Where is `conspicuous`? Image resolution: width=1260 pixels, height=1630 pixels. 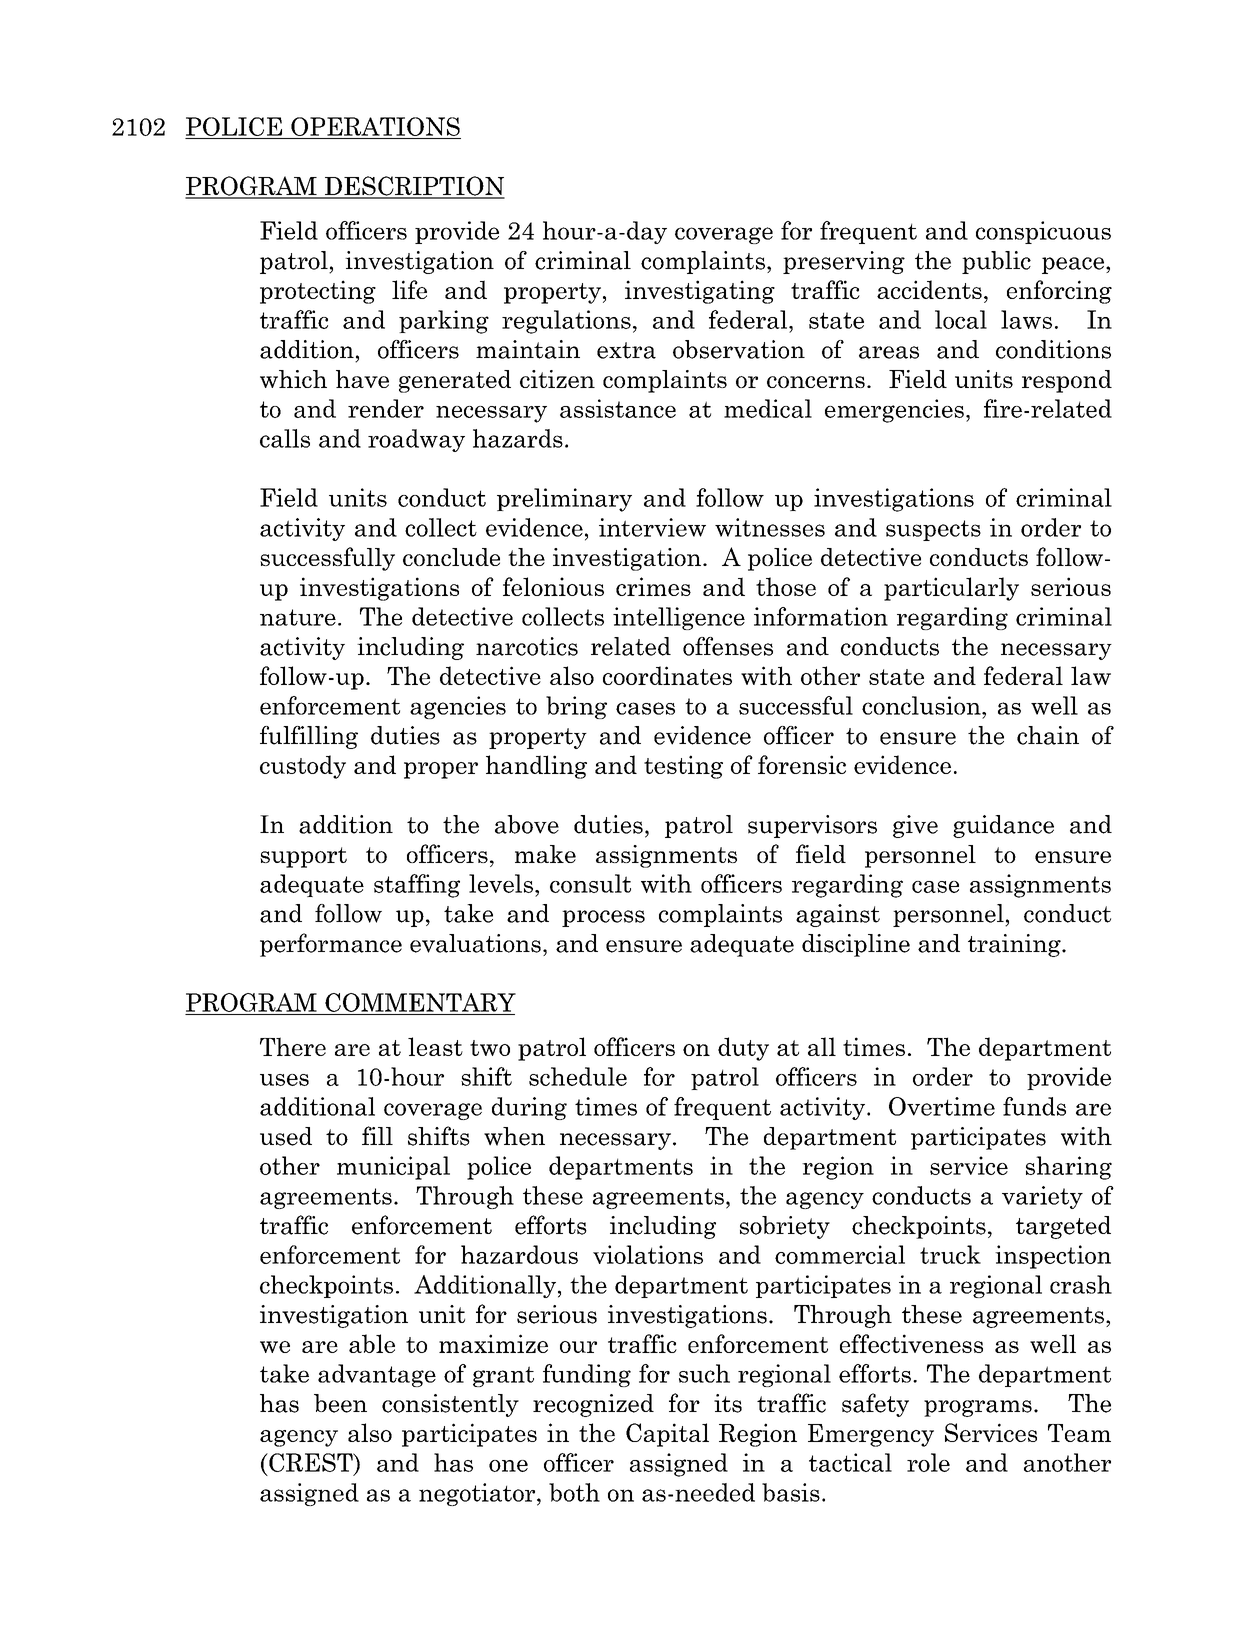
conspicuous is located at coordinates (1043, 232).
